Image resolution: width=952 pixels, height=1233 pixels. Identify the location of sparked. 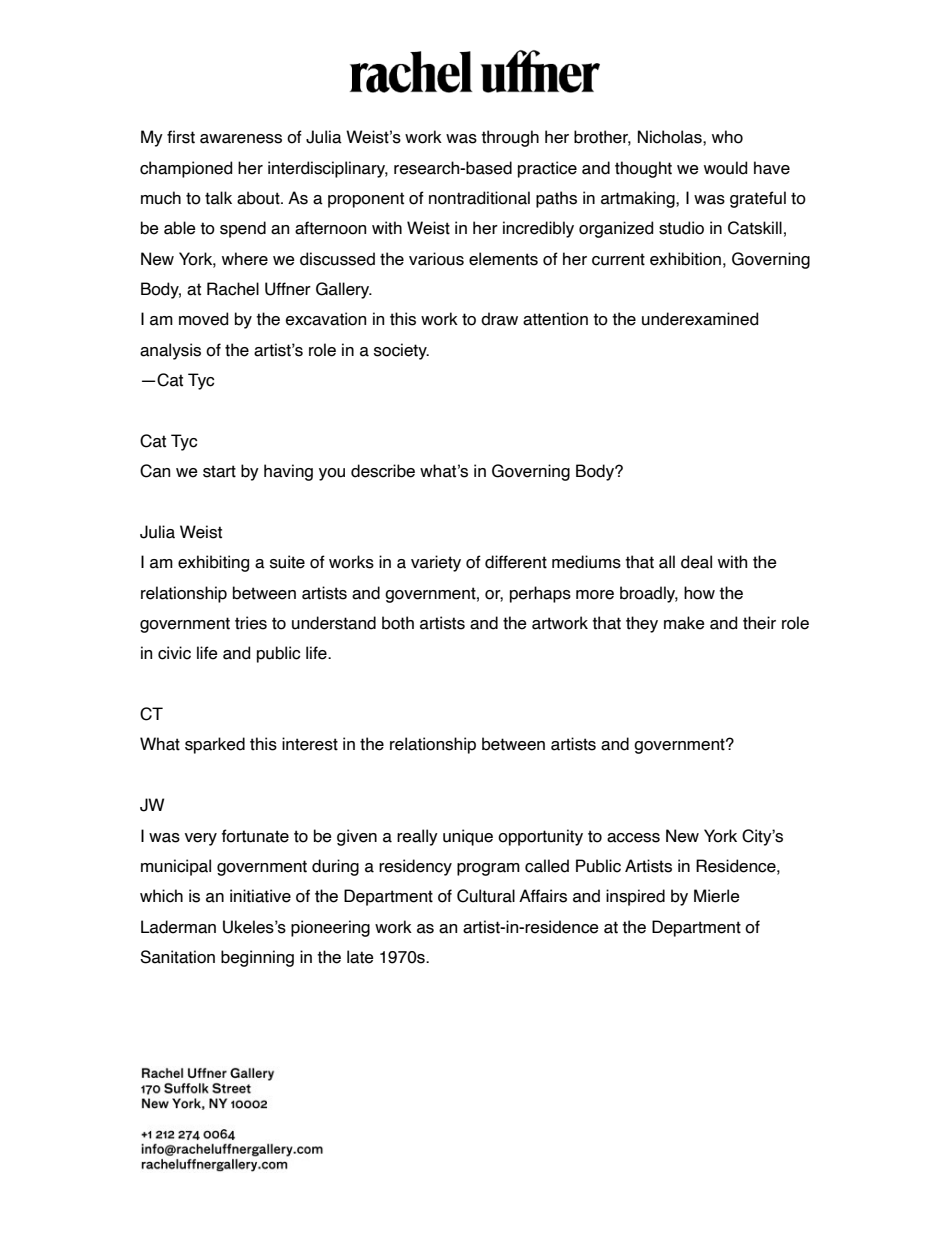
(215, 745).
